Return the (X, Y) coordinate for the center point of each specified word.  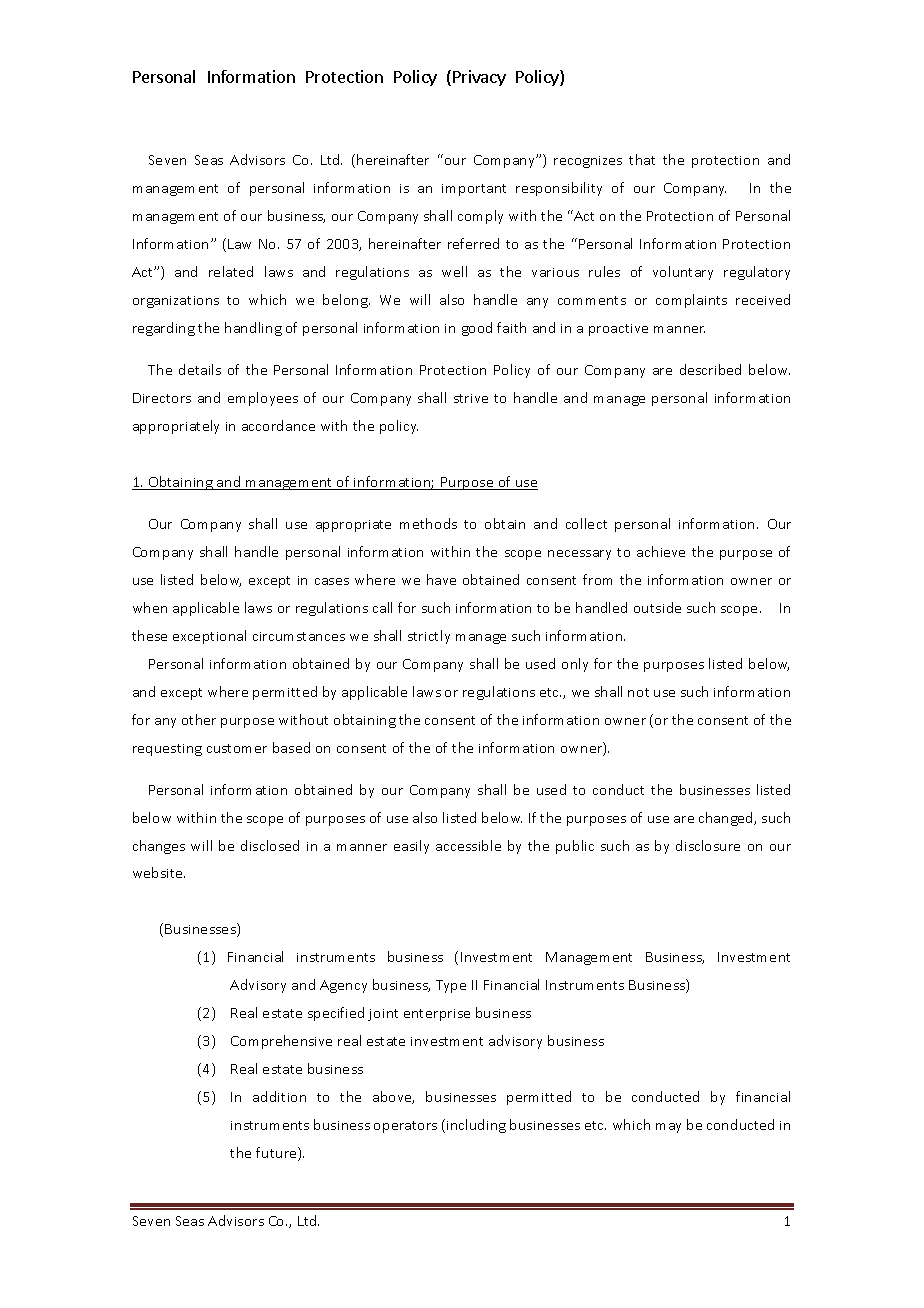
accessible (468, 845)
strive (471, 398)
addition (279, 1096)
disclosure (708, 845)
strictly (429, 637)
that (642, 159)
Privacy (479, 78)
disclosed (270, 845)
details (200, 369)
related (231, 271)
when (150, 607)
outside (657, 607)
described (710, 369)
